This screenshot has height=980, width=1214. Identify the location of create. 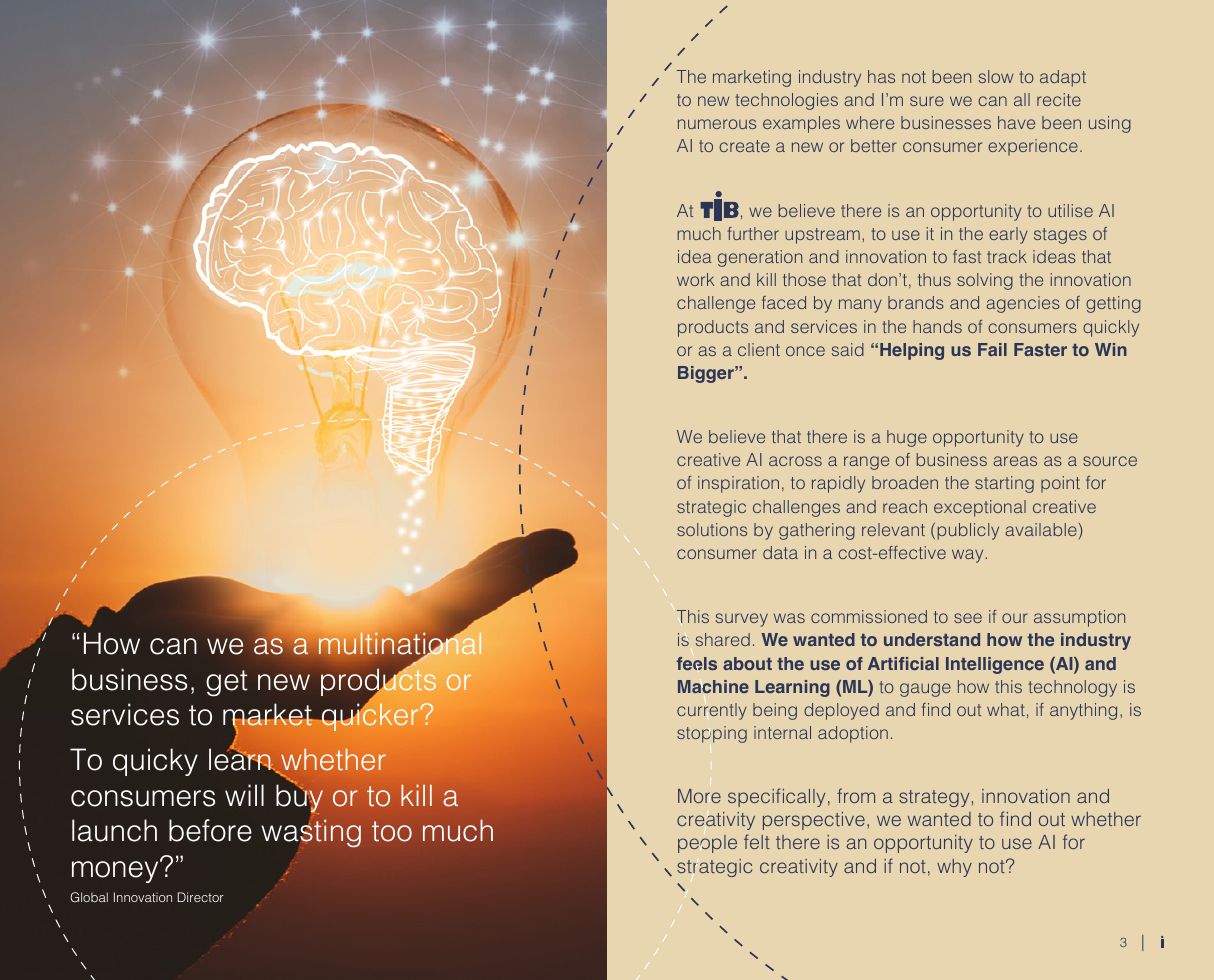
(744, 146).
